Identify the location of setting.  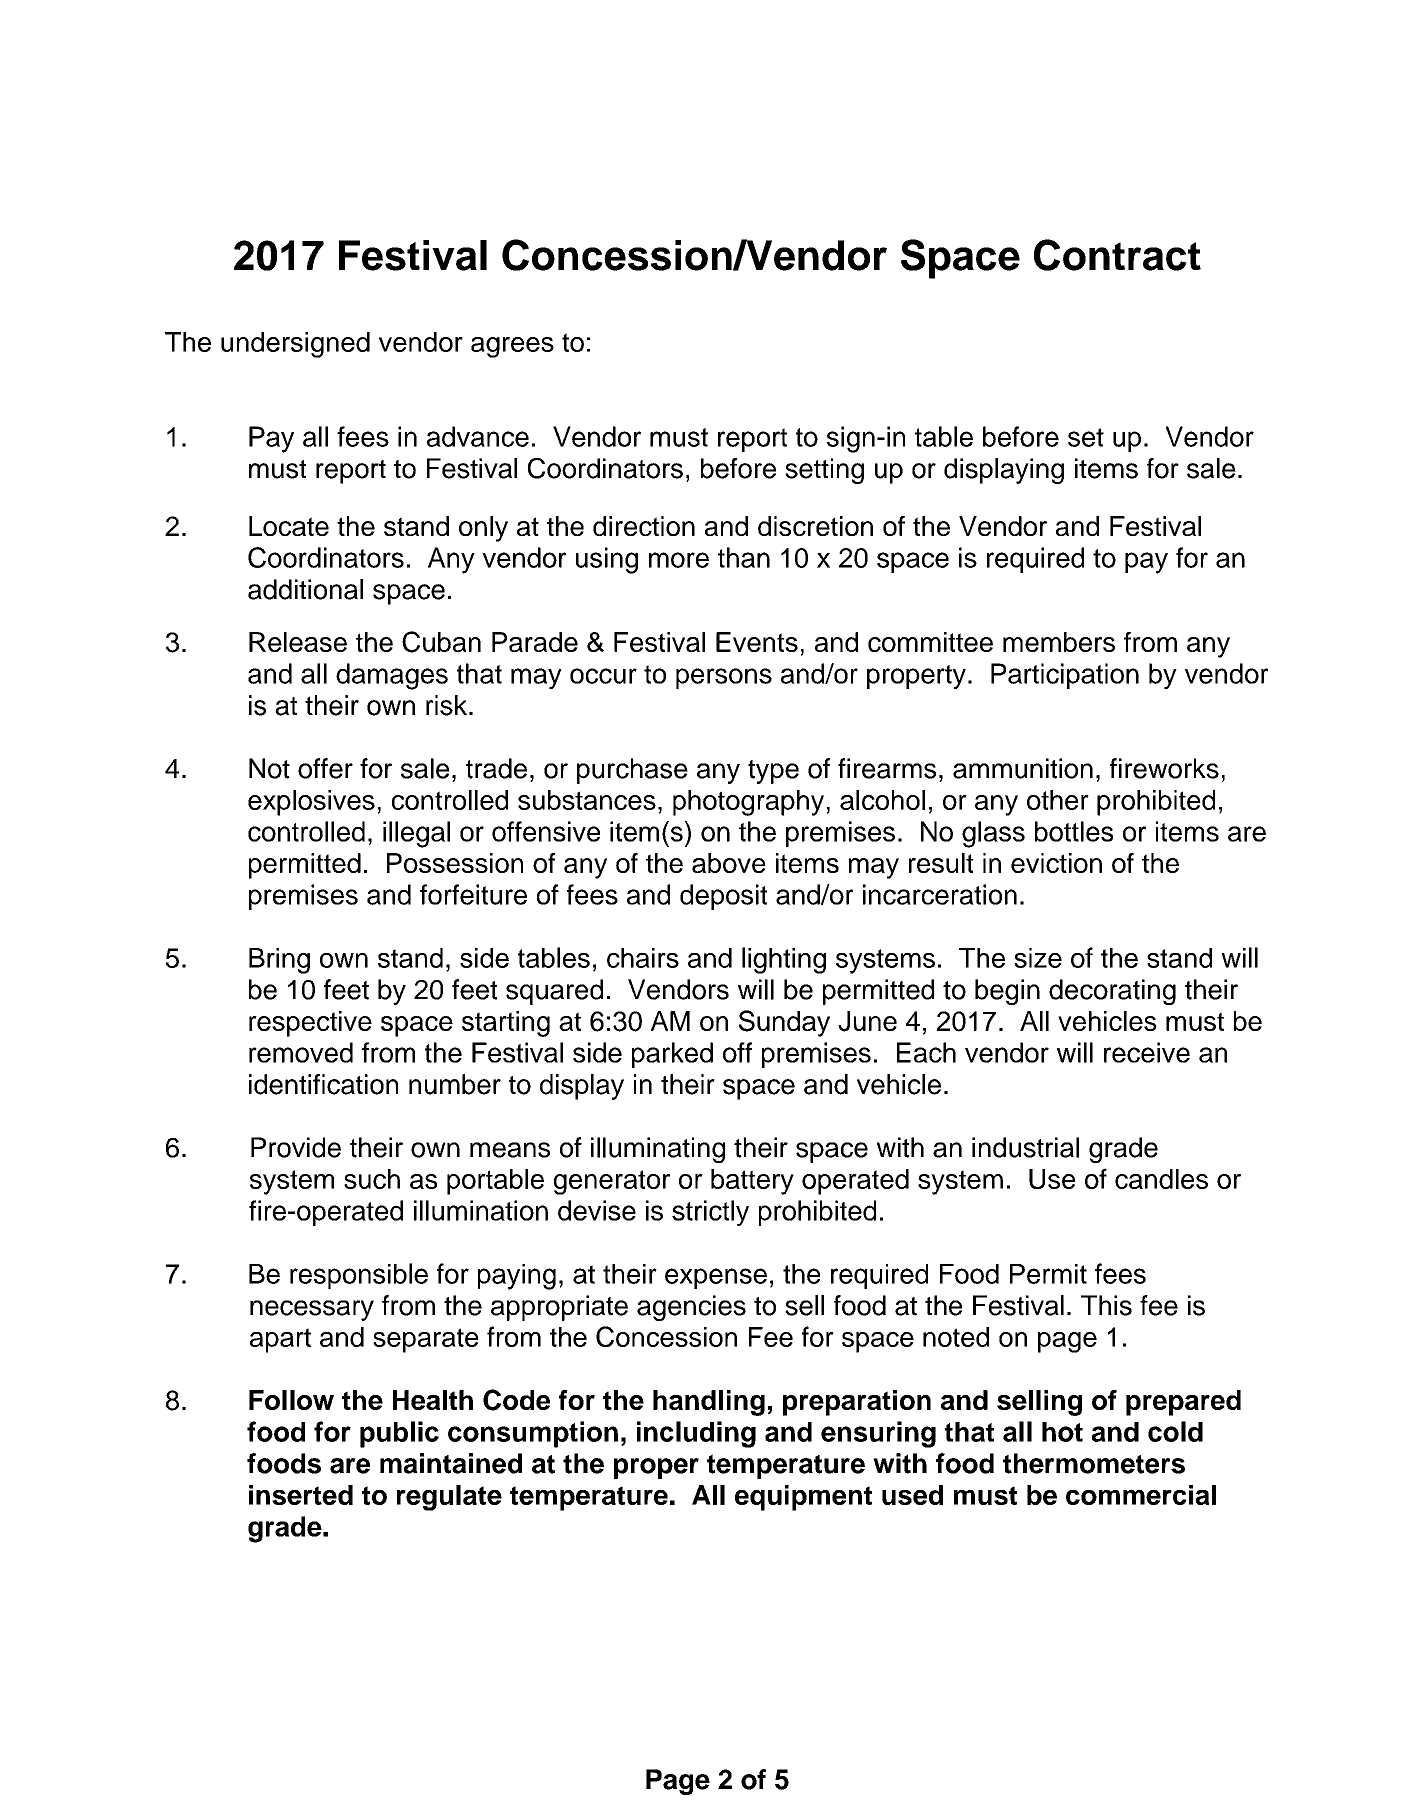
(824, 471).
